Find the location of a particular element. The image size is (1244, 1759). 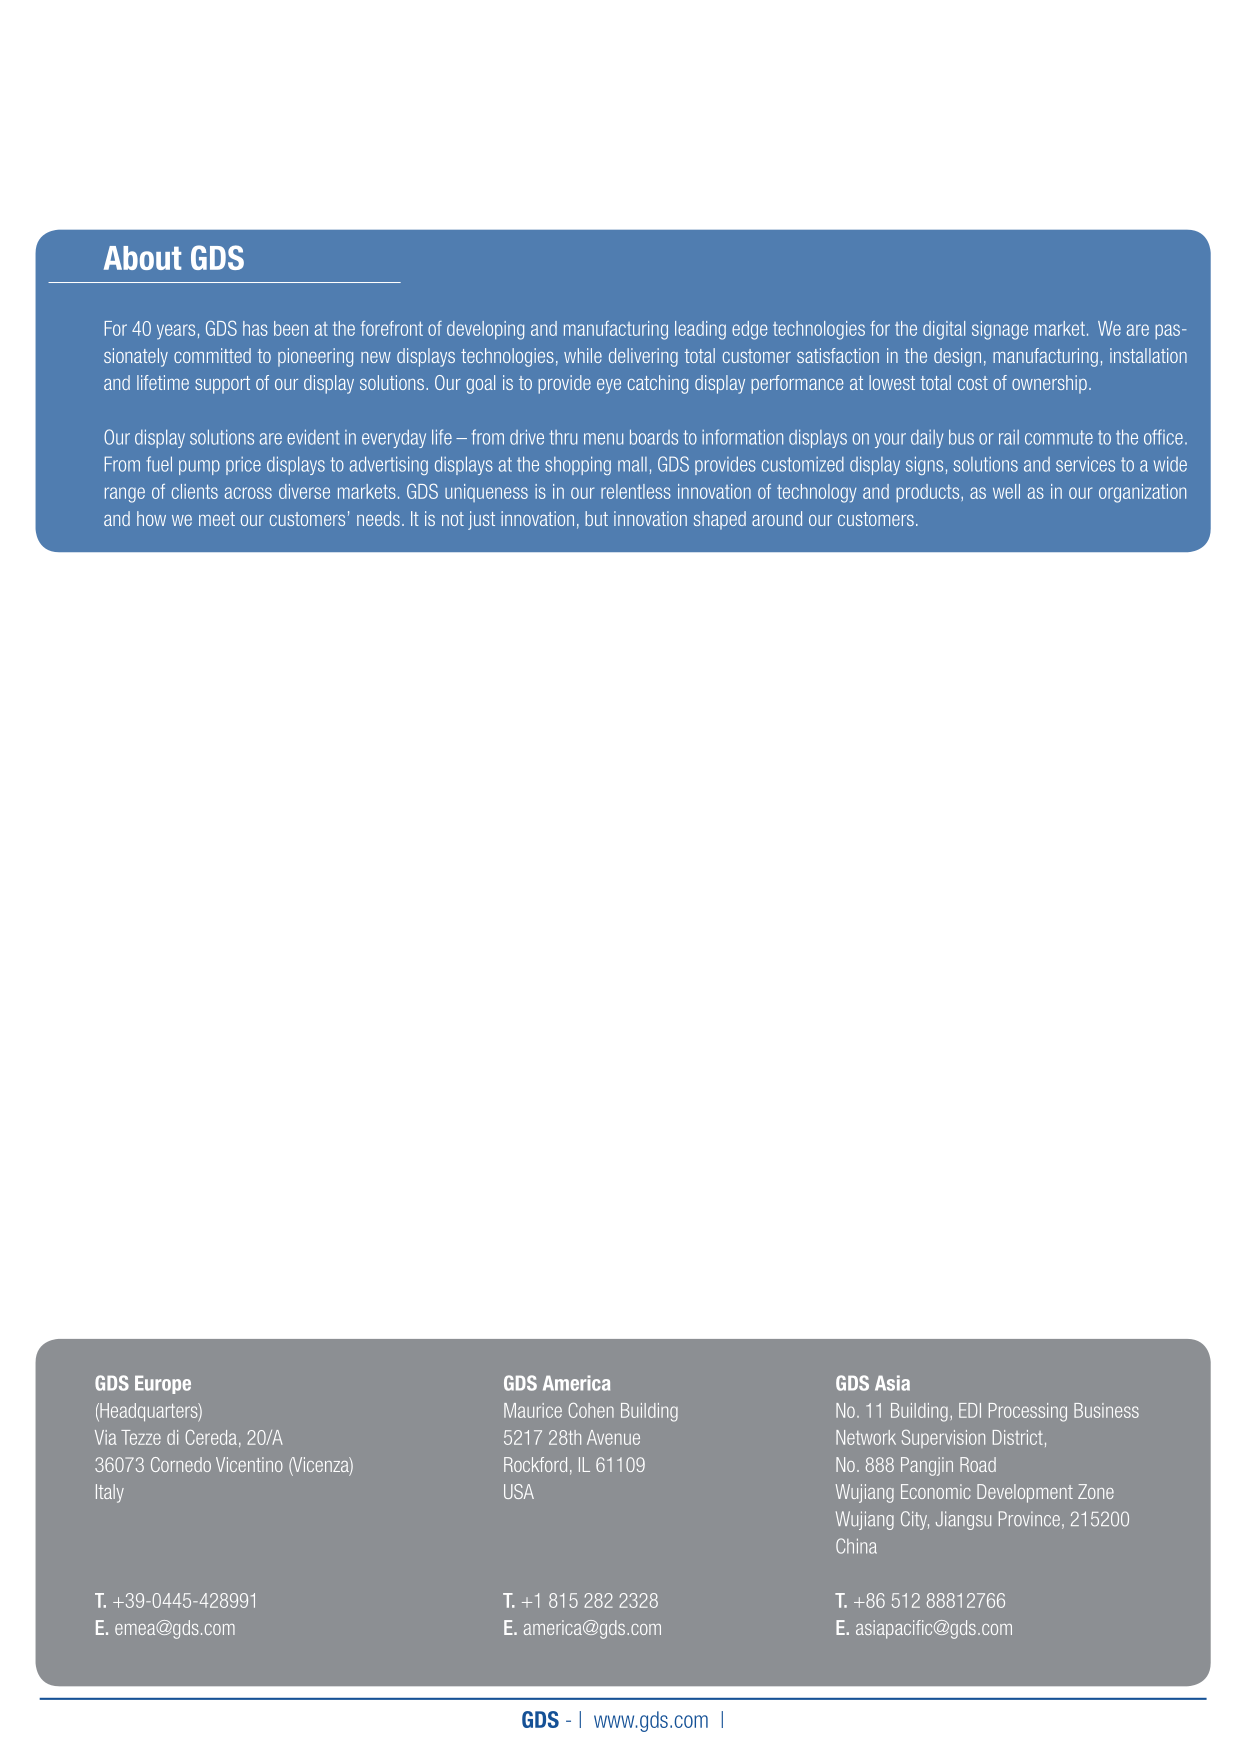

Cohen is located at coordinates (591, 1410).
